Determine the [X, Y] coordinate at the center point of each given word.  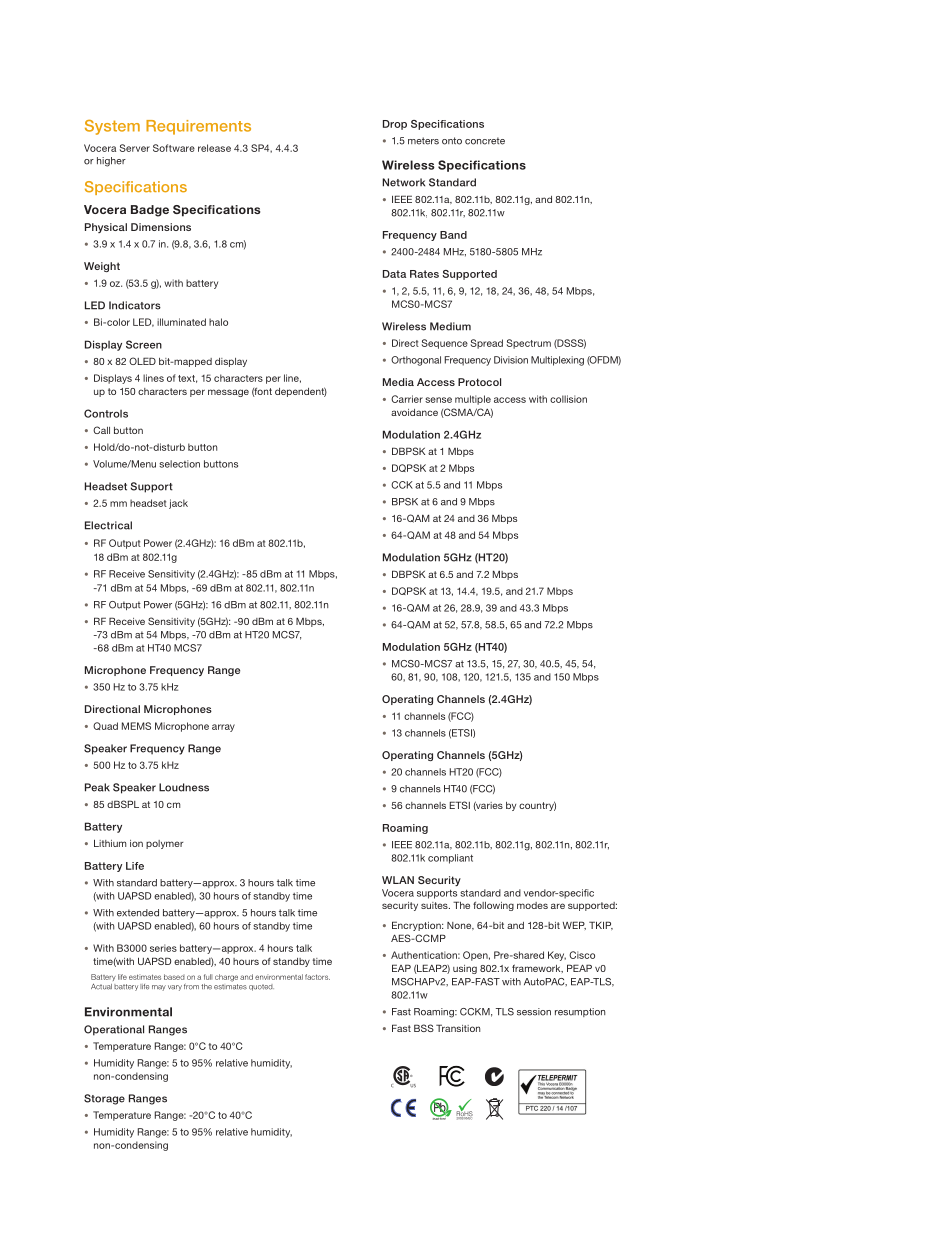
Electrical [108, 525]
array [223, 728]
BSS [424, 1028]
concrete [485, 141]
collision [568, 399]
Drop [395, 125]
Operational [114, 1030]
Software [174, 148]
